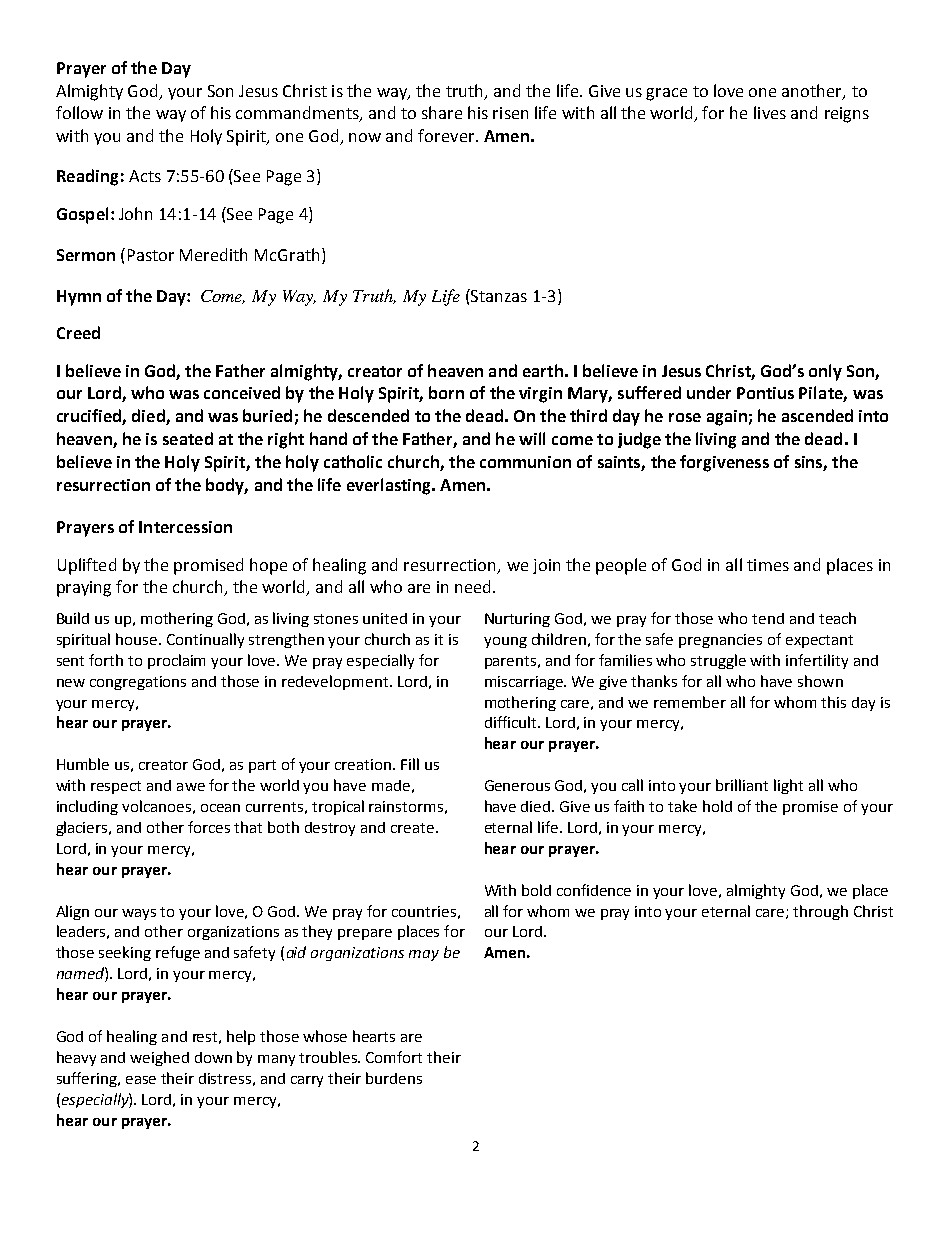 The height and width of the screenshot is (1233, 952). I want to click on born, so click(446, 392).
